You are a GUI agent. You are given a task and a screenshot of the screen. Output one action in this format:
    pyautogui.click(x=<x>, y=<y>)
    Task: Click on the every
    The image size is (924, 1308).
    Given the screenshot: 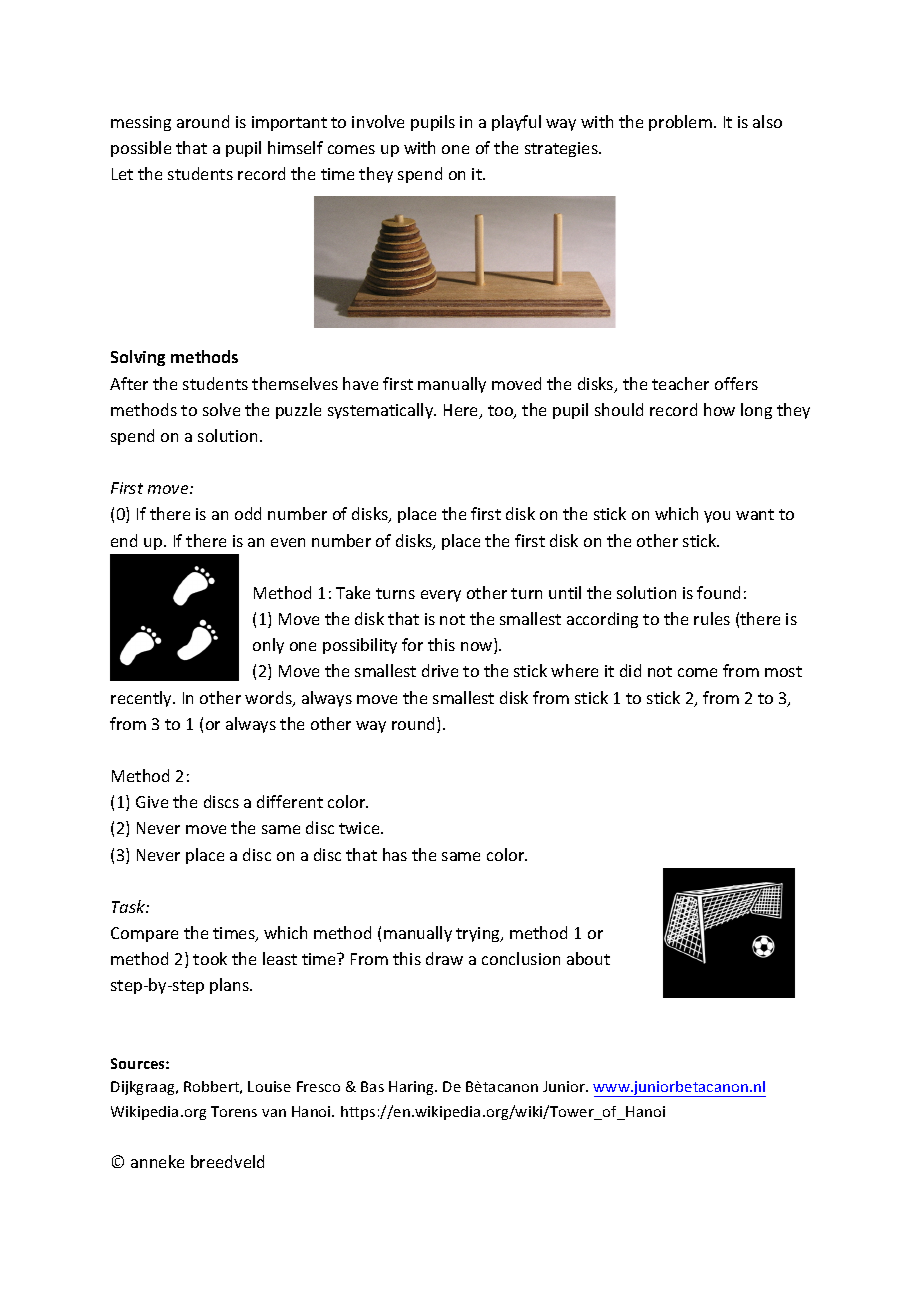 What is the action you would take?
    pyautogui.click(x=441, y=596)
